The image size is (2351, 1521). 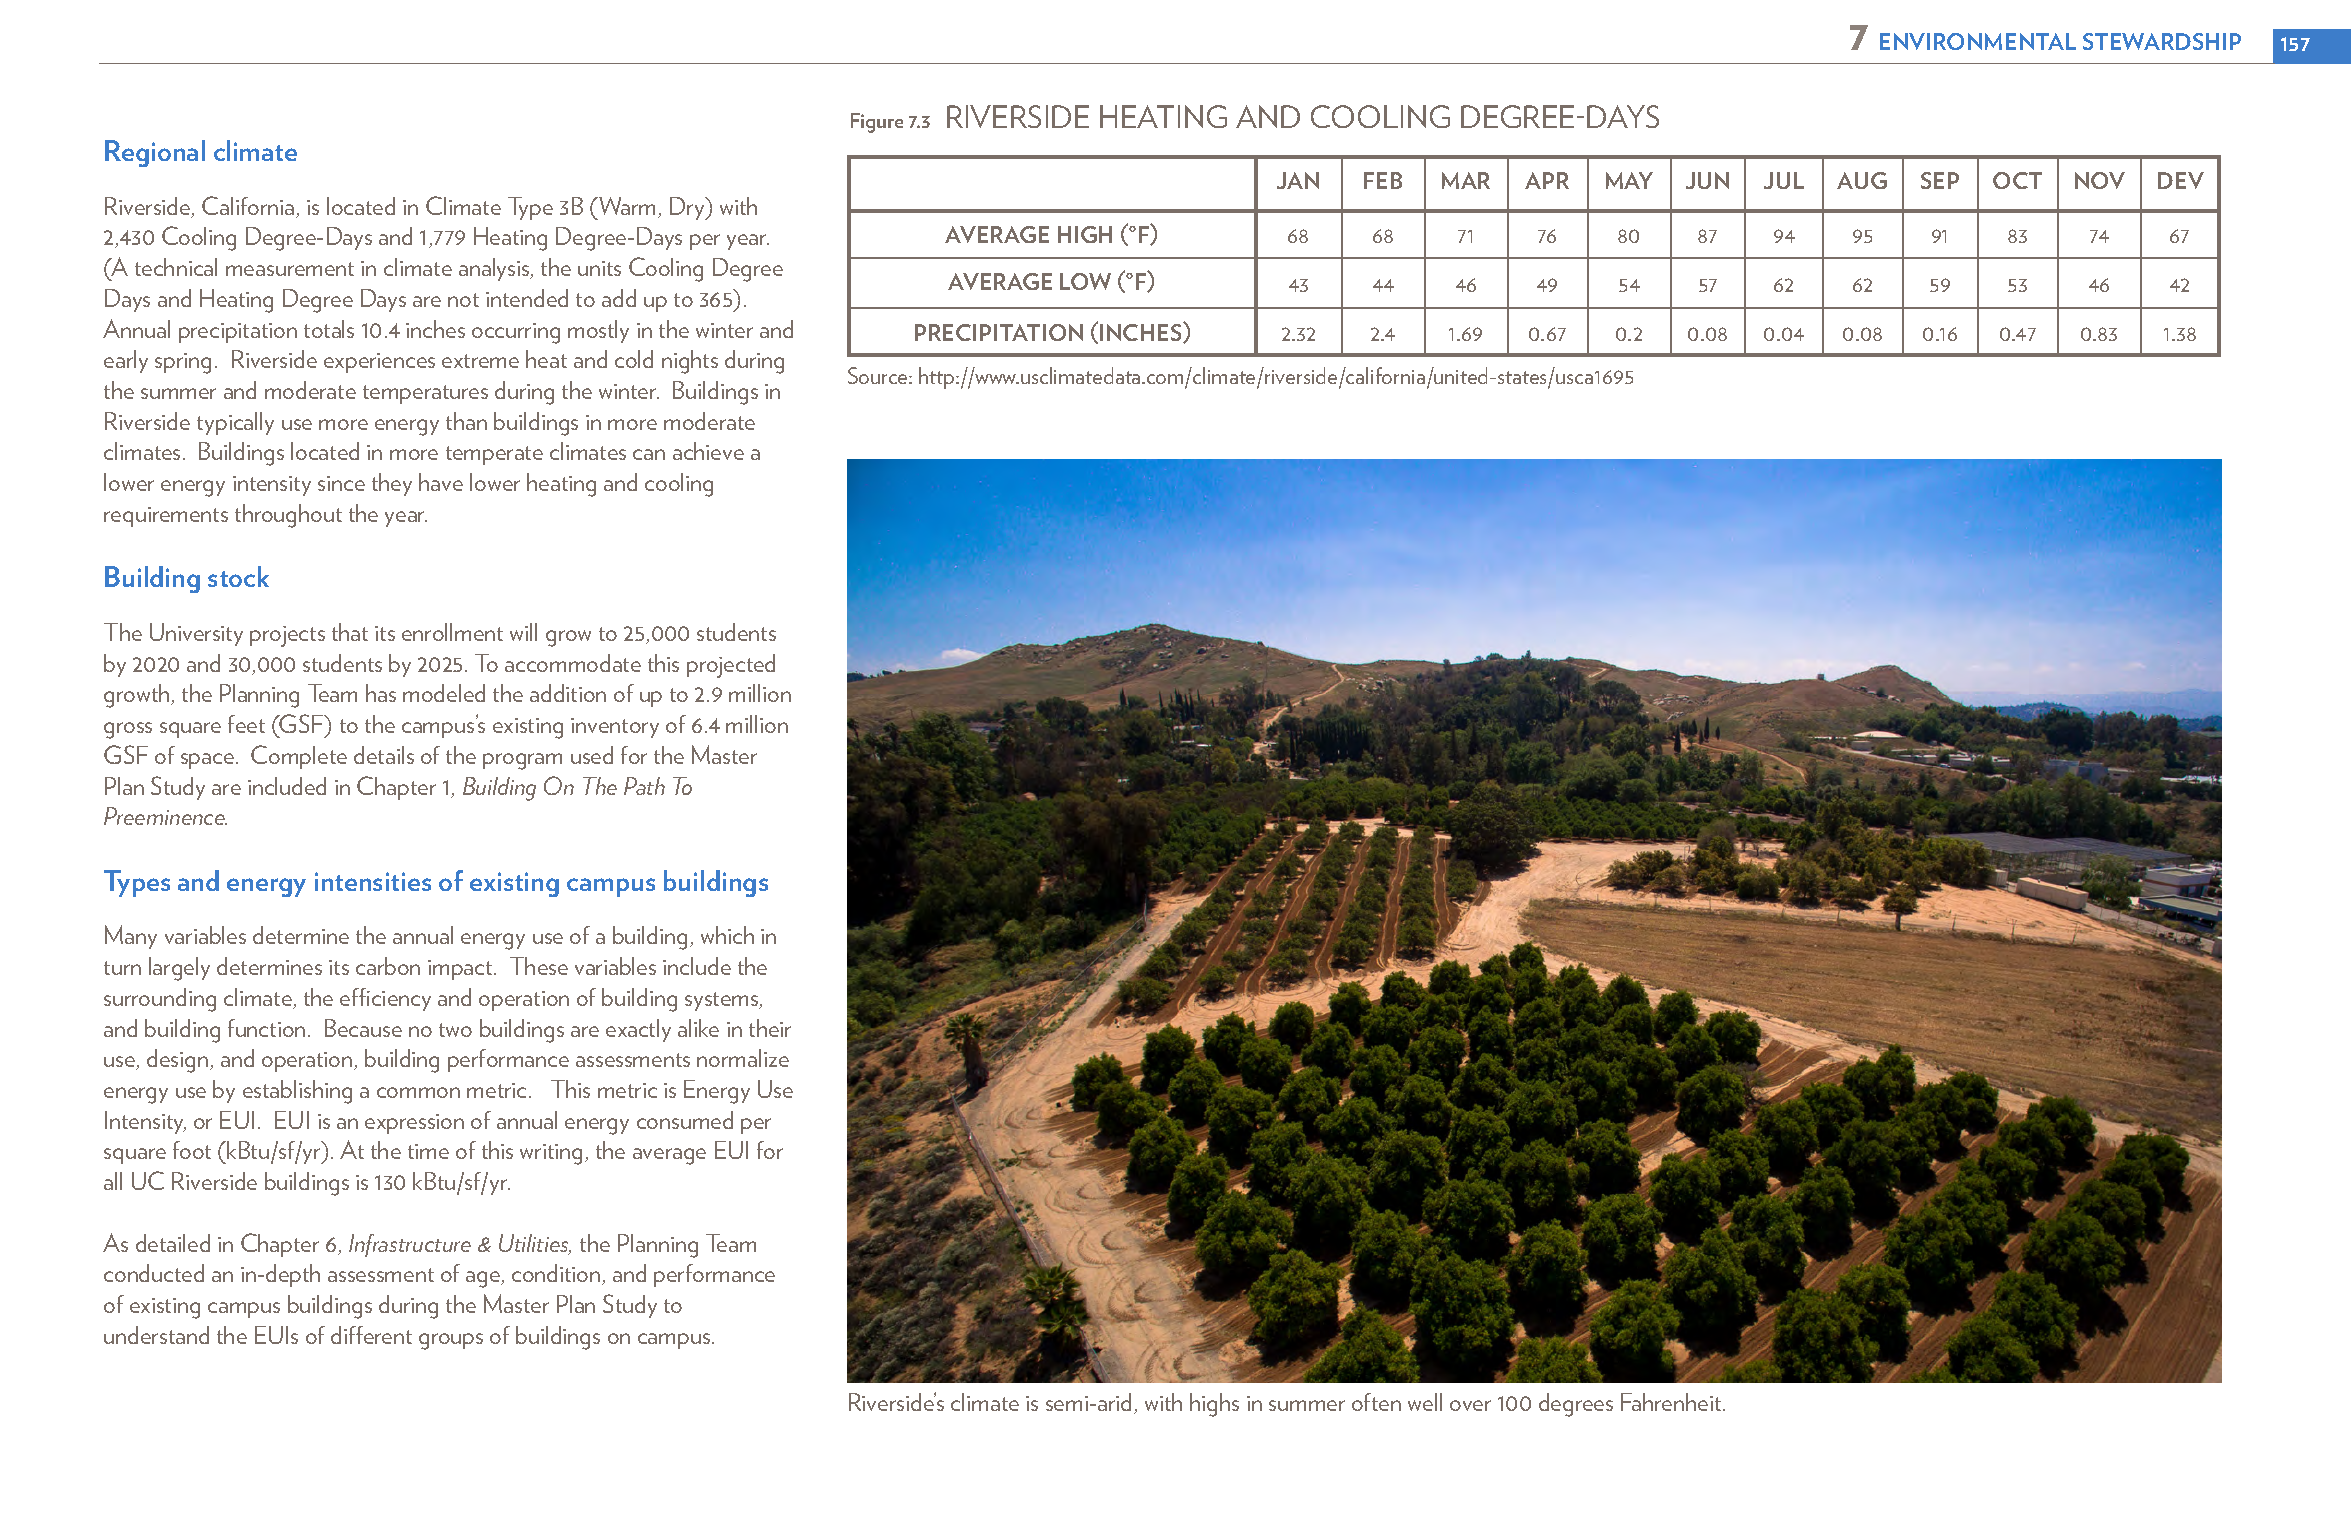 I want to click on has, so click(x=381, y=693).
